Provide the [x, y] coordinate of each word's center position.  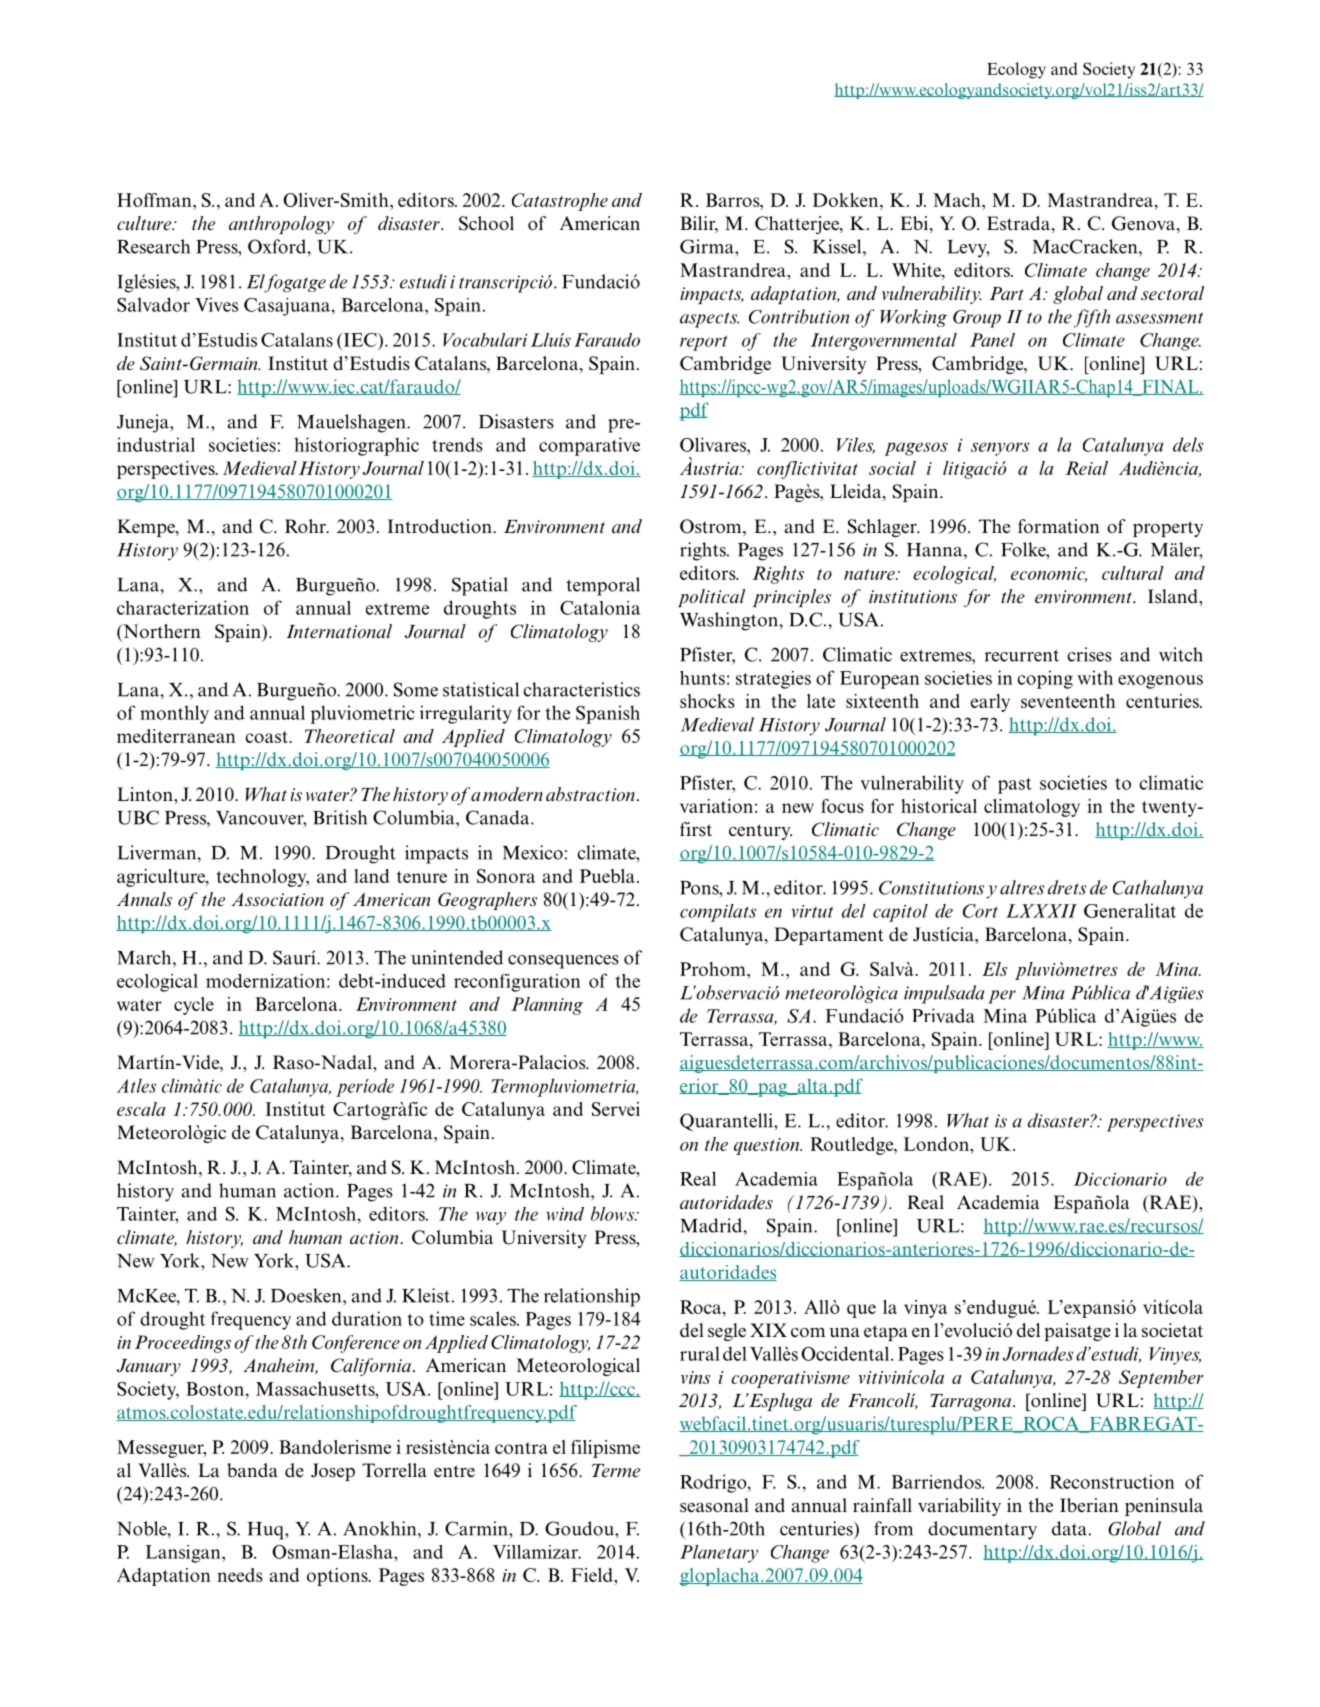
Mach [958, 200]
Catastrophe [560, 202]
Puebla [607, 876]
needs [240, 1575]
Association [277, 900]
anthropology [281, 225]
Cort [980, 911]
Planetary [719, 1554]
